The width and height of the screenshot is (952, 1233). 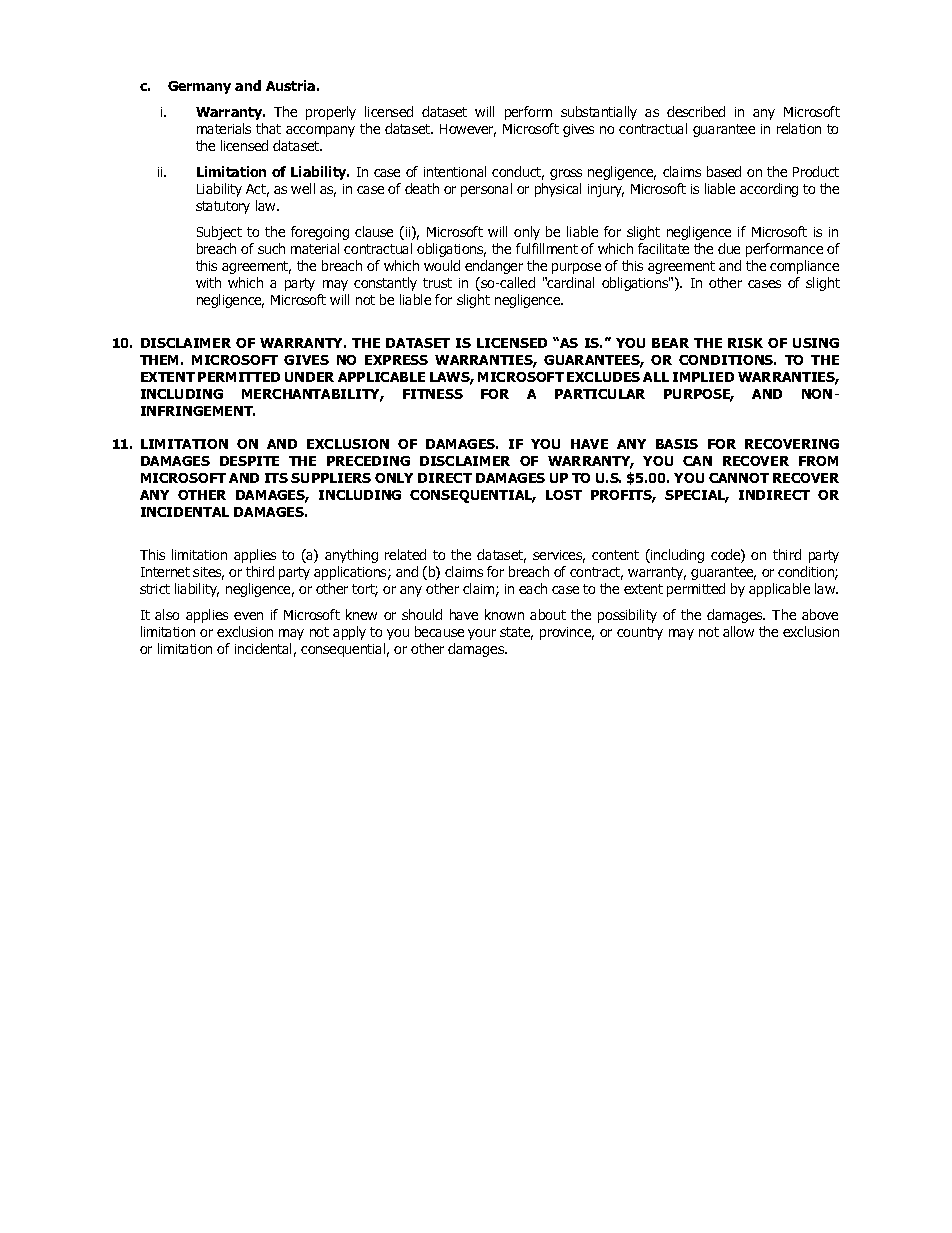 I want to click on However, so click(x=468, y=130).
